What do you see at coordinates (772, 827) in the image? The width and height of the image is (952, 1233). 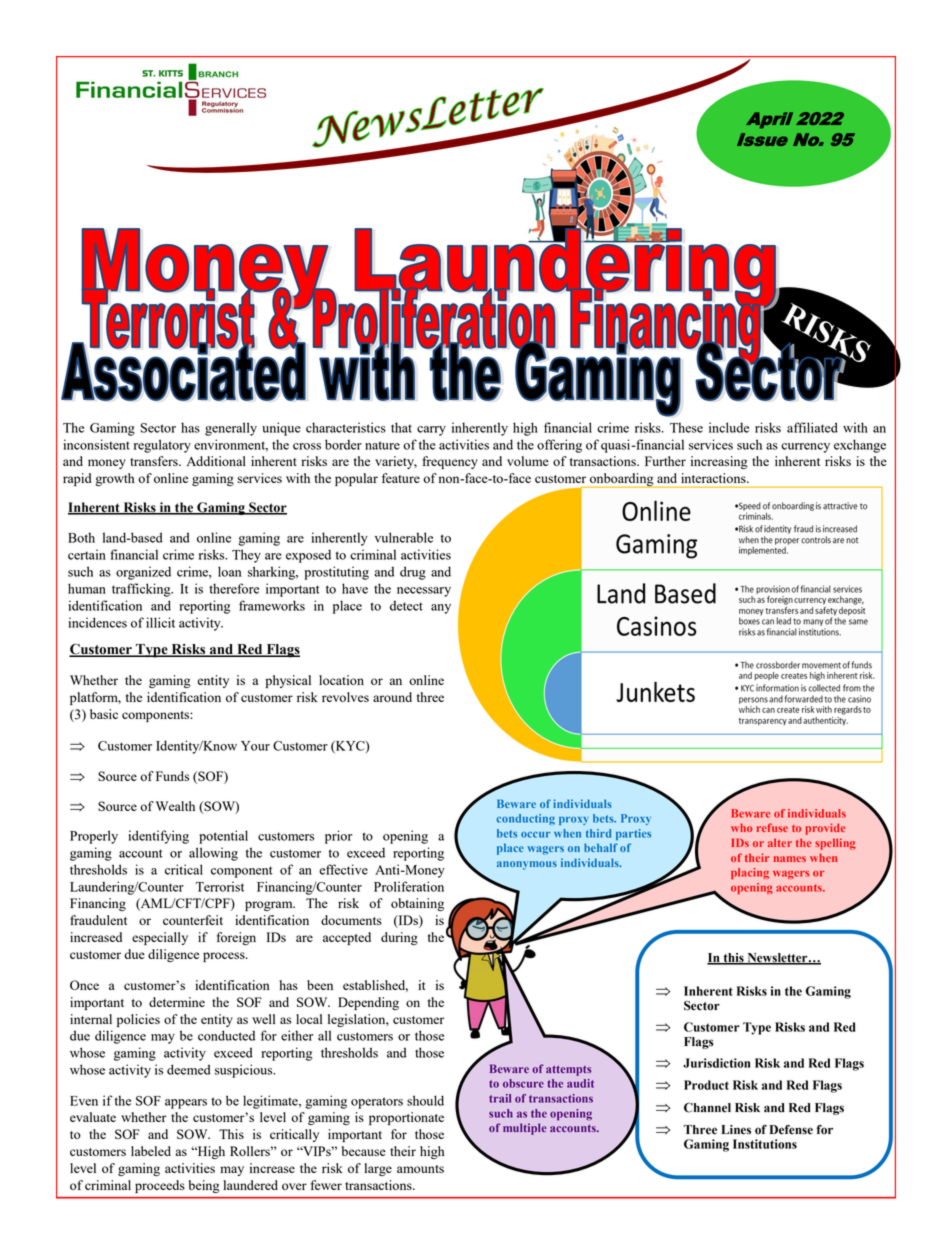 I see `refuse` at bounding box center [772, 827].
